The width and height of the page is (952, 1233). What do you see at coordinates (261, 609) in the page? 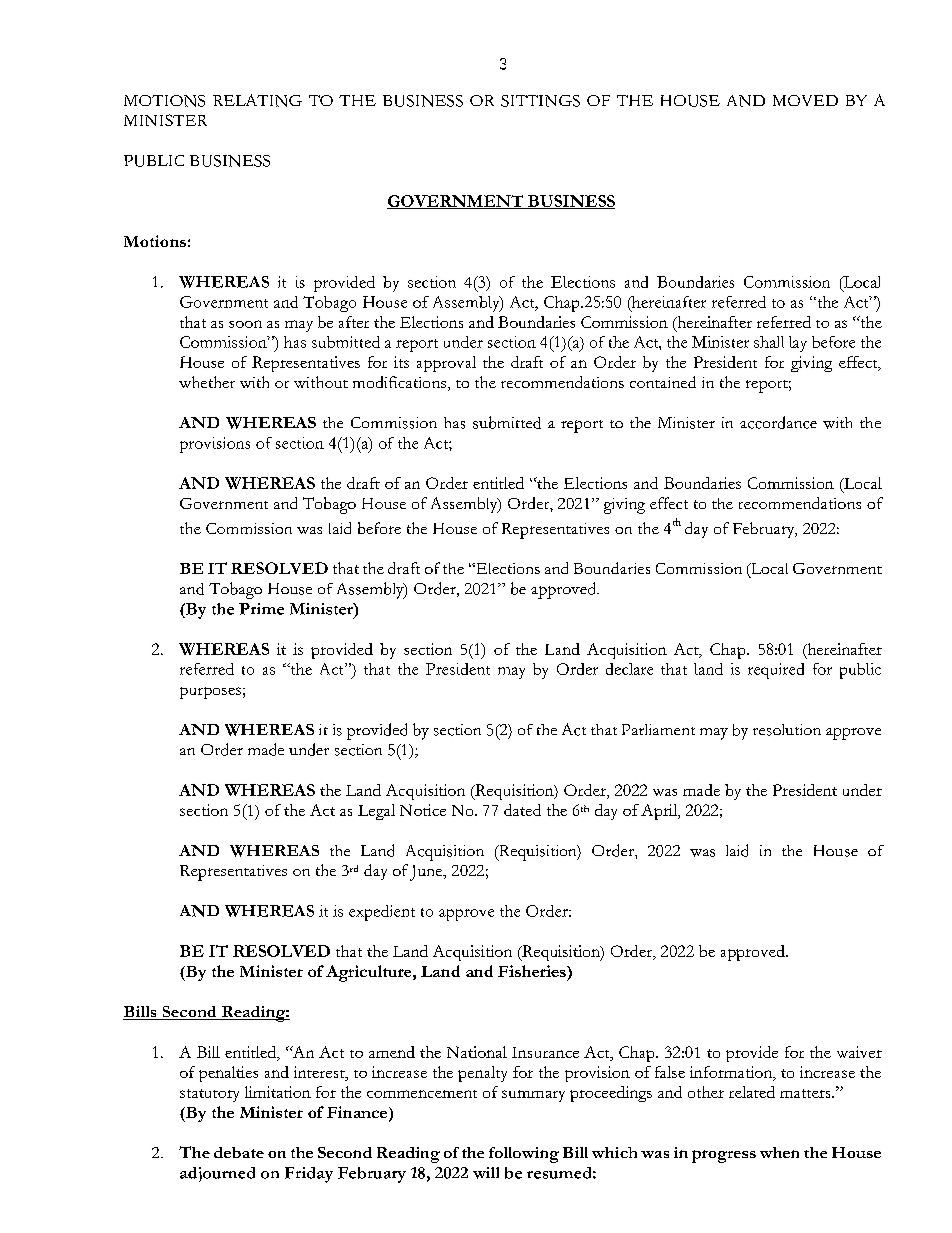
I see `Prime` at bounding box center [261, 609].
